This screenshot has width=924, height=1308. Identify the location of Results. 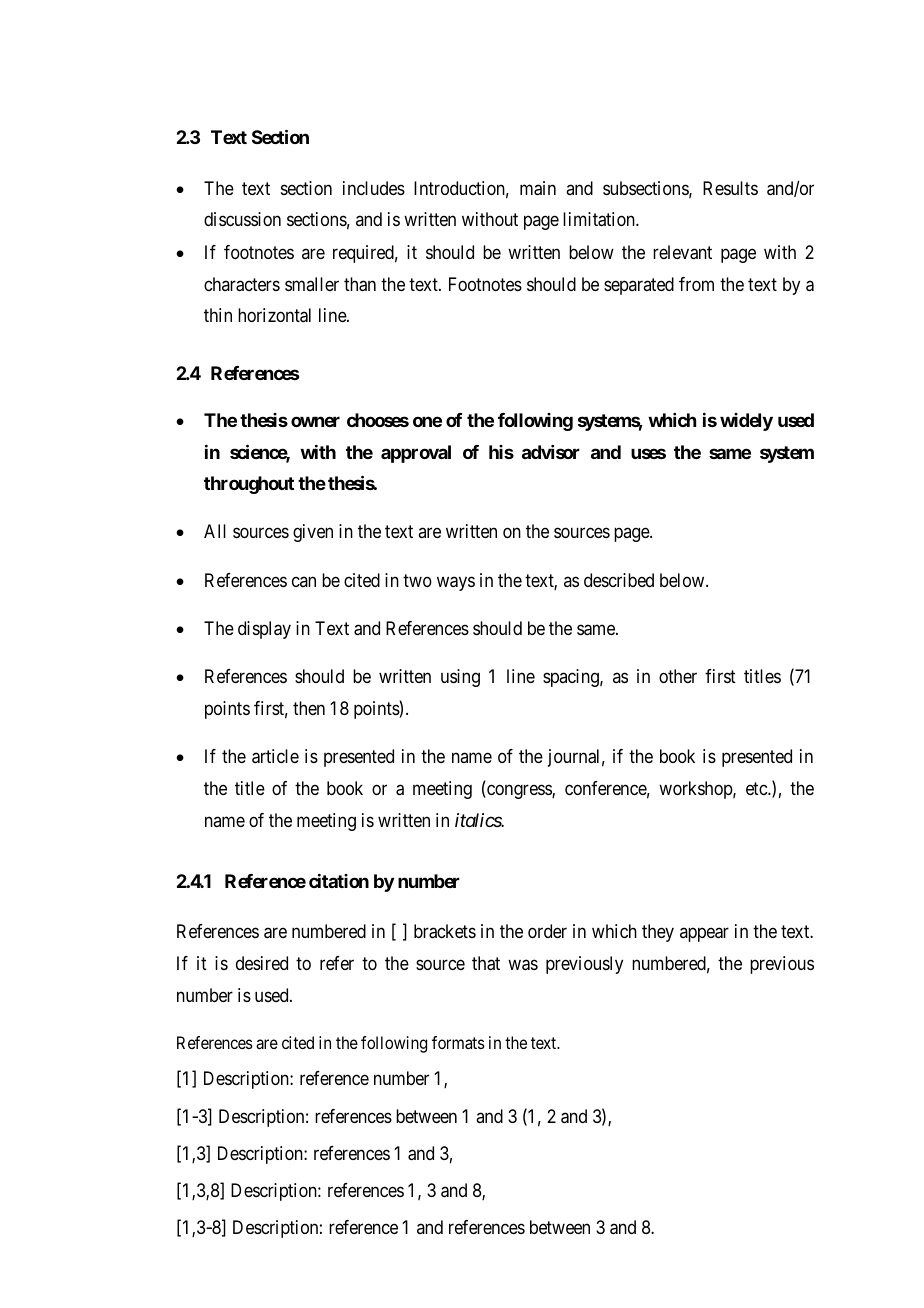
(730, 188).
